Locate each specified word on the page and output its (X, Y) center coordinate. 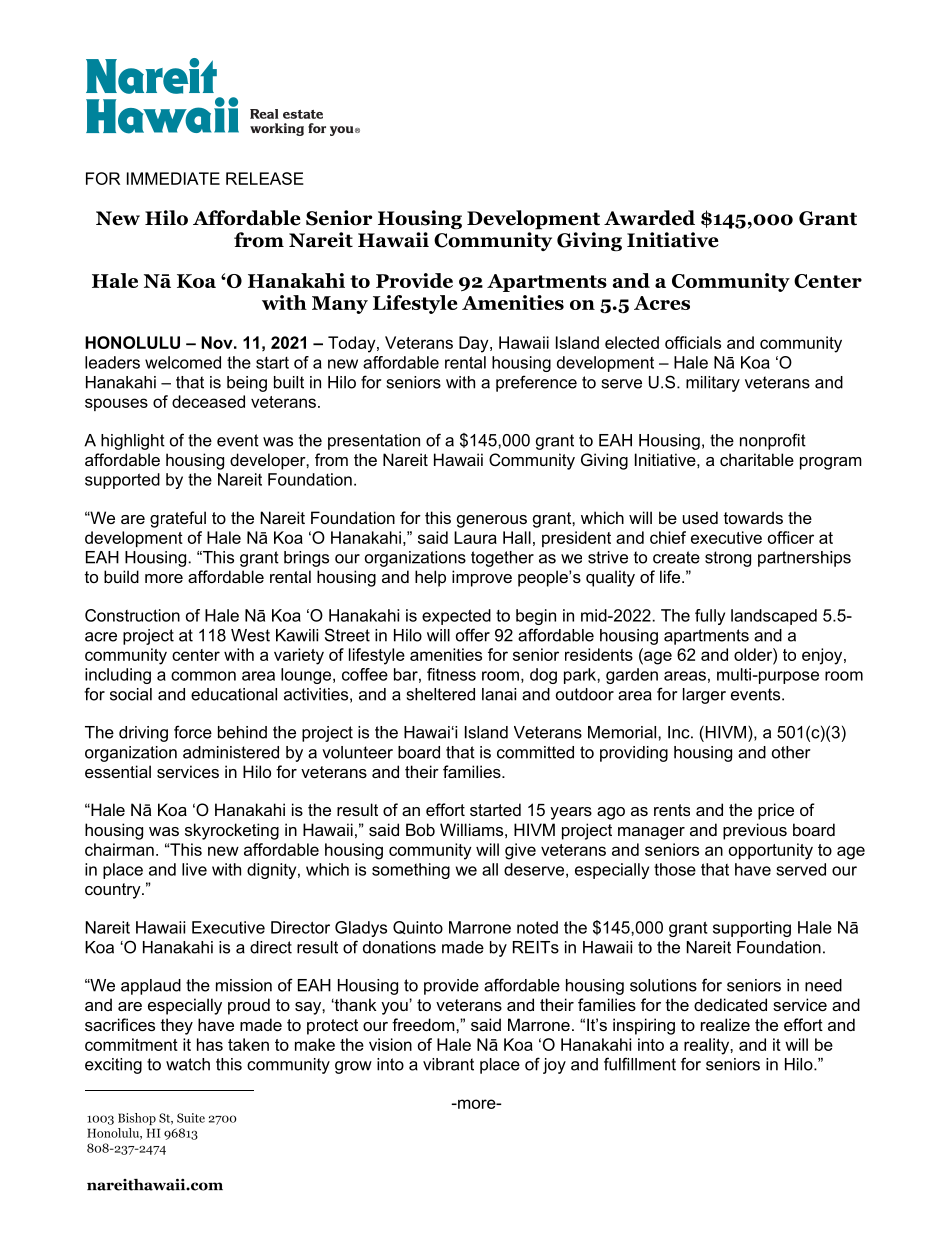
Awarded (649, 218)
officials (693, 342)
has (210, 1044)
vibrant (448, 1064)
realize (725, 1024)
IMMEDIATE (173, 178)
